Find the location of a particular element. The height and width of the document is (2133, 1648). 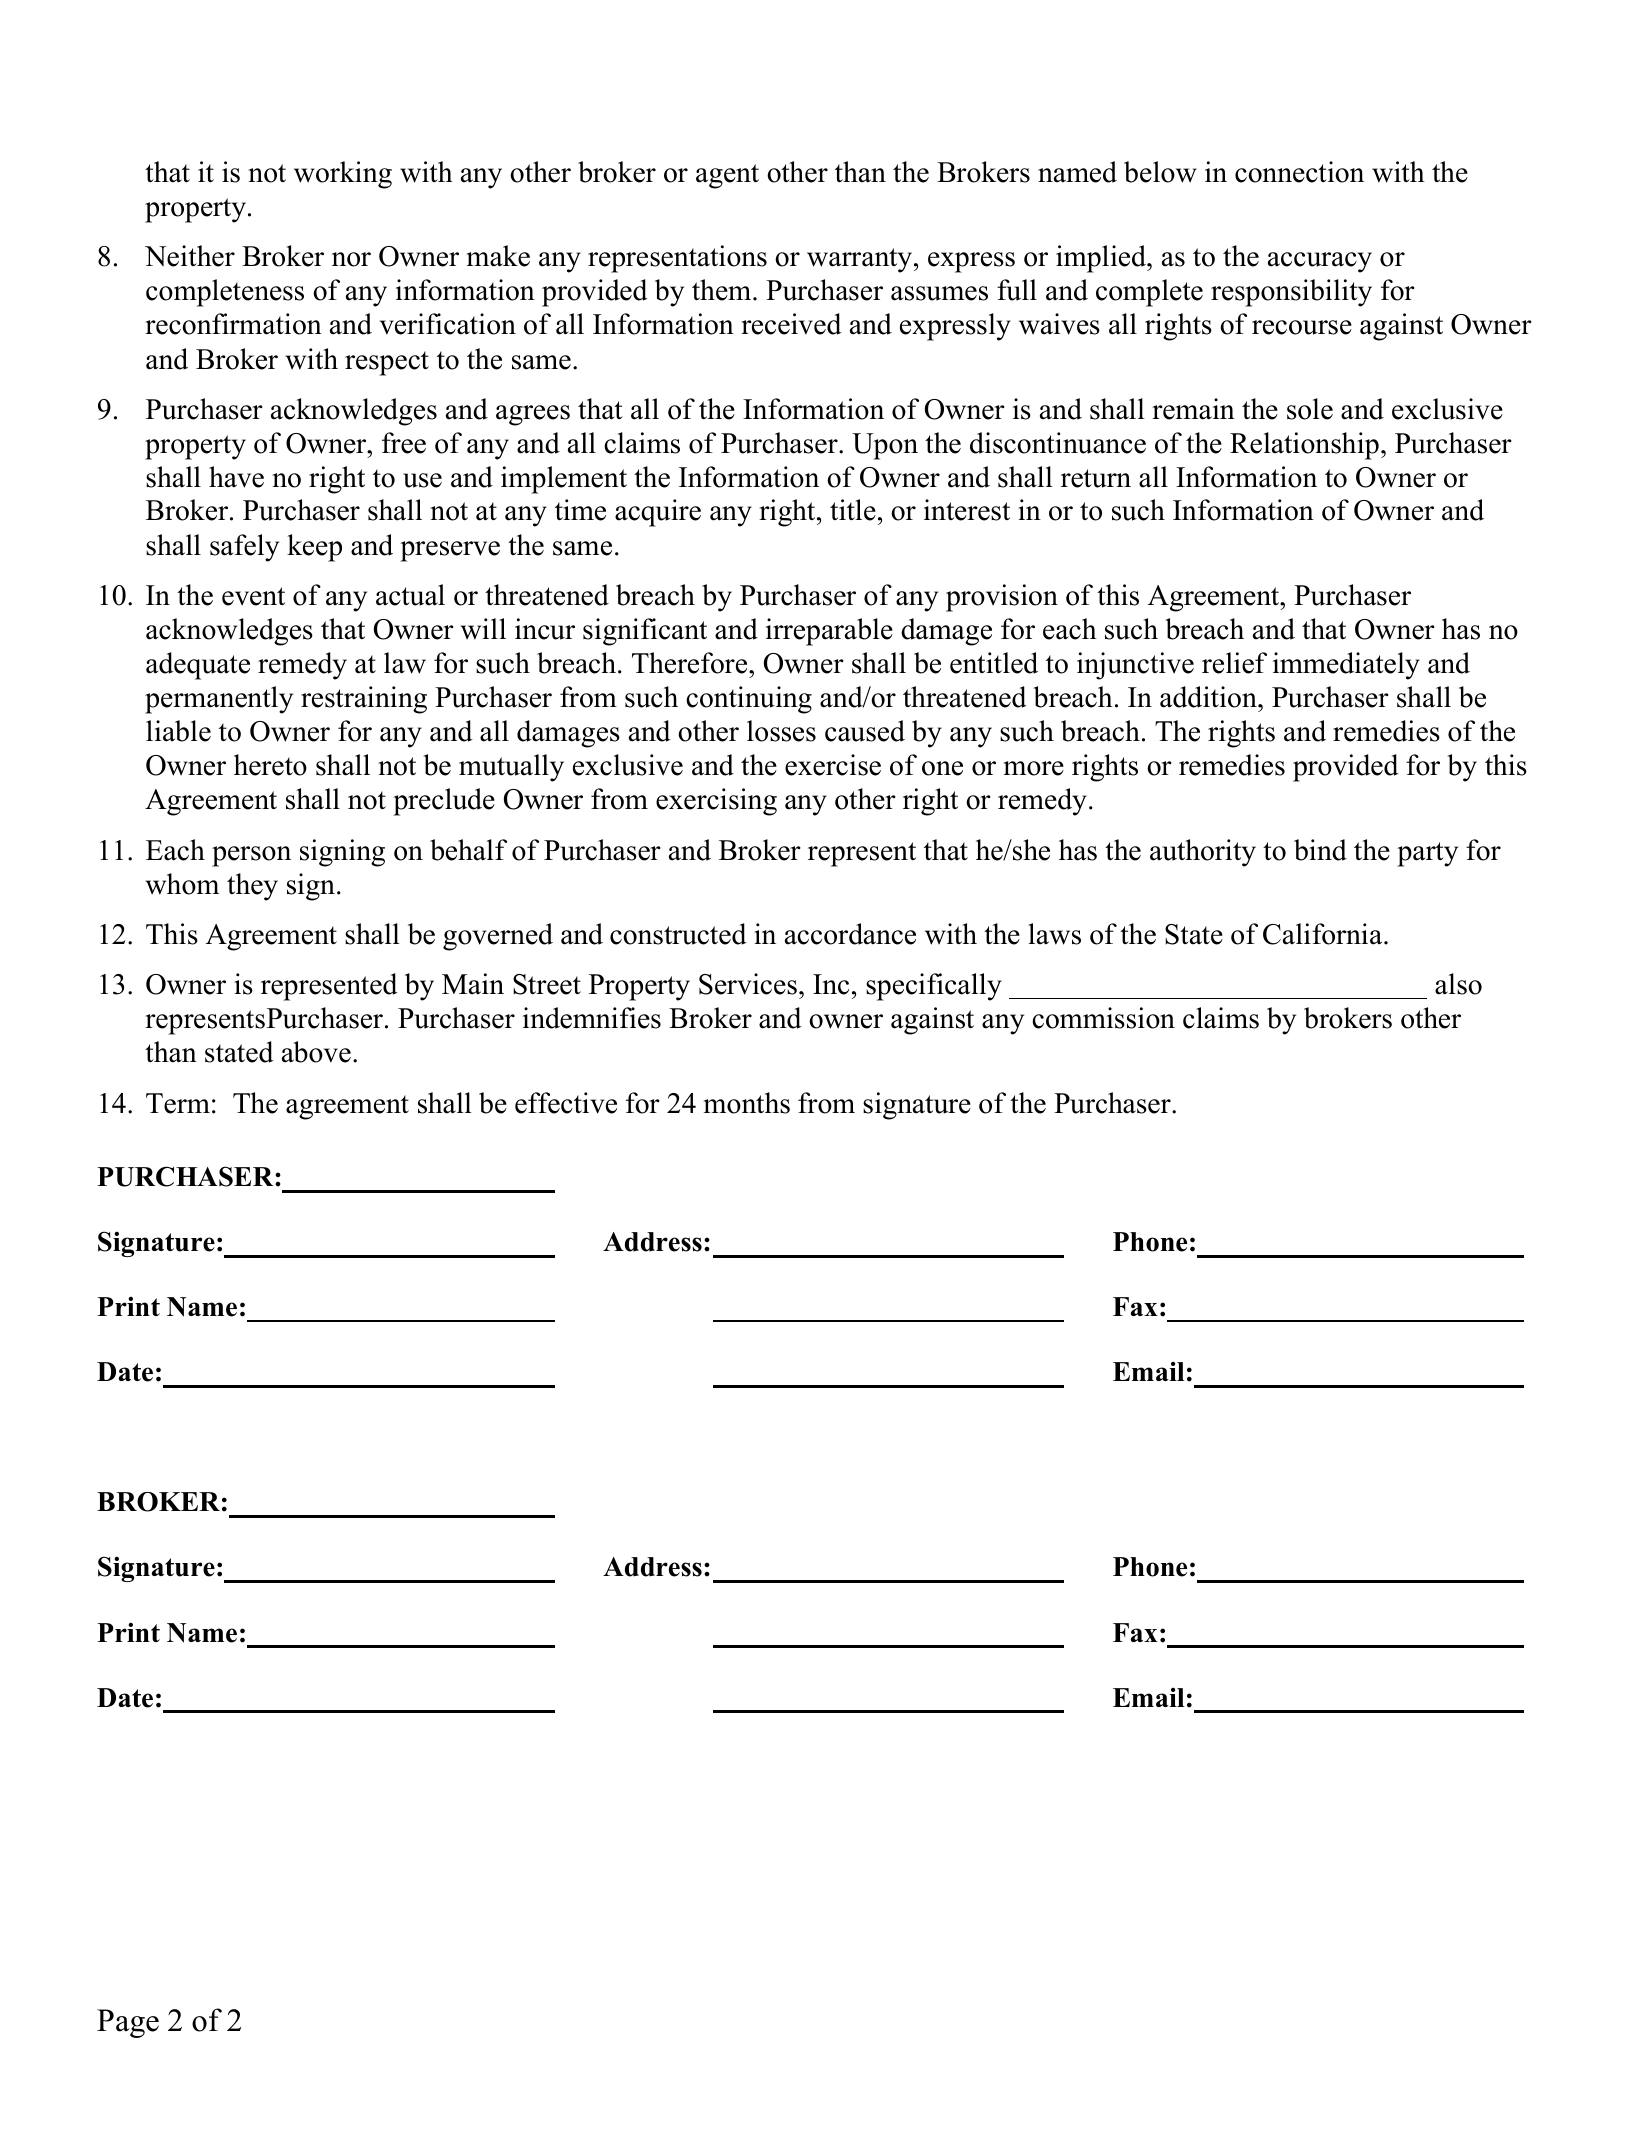

nor is located at coordinates (351, 259).
